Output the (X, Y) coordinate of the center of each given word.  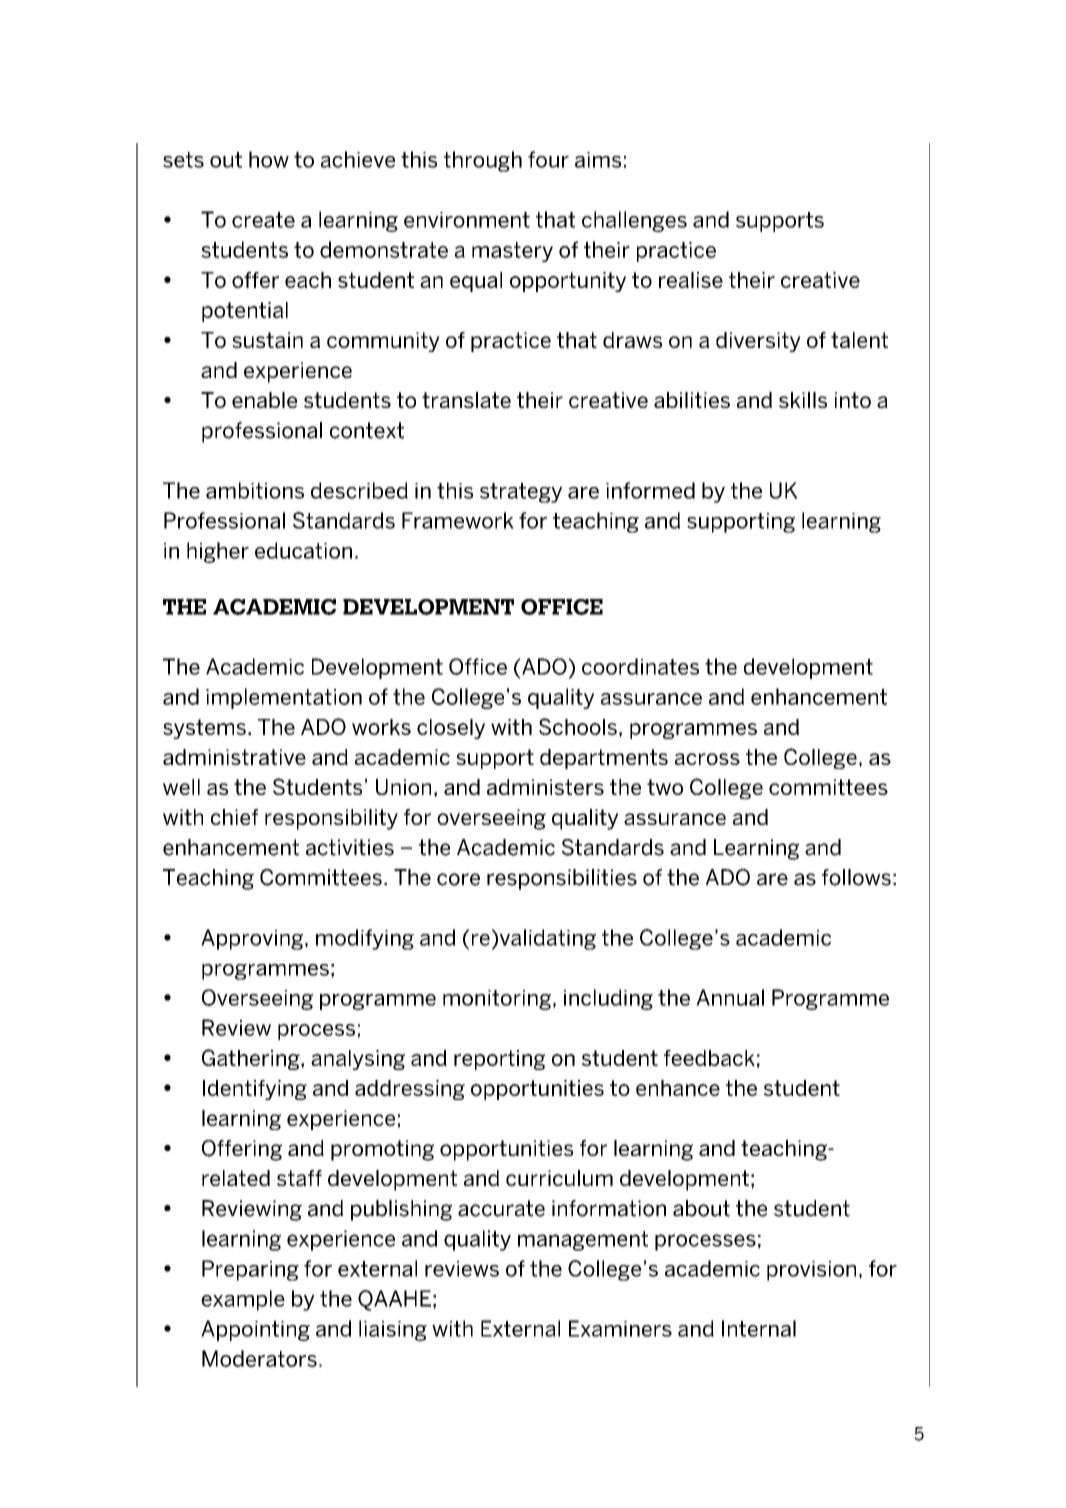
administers (545, 787)
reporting (499, 1060)
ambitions (255, 490)
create (263, 220)
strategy (521, 493)
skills (803, 400)
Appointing (255, 1330)
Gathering (252, 1059)
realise (691, 280)
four (548, 159)
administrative (234, 757)
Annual (730, 997)
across (707, 759)
